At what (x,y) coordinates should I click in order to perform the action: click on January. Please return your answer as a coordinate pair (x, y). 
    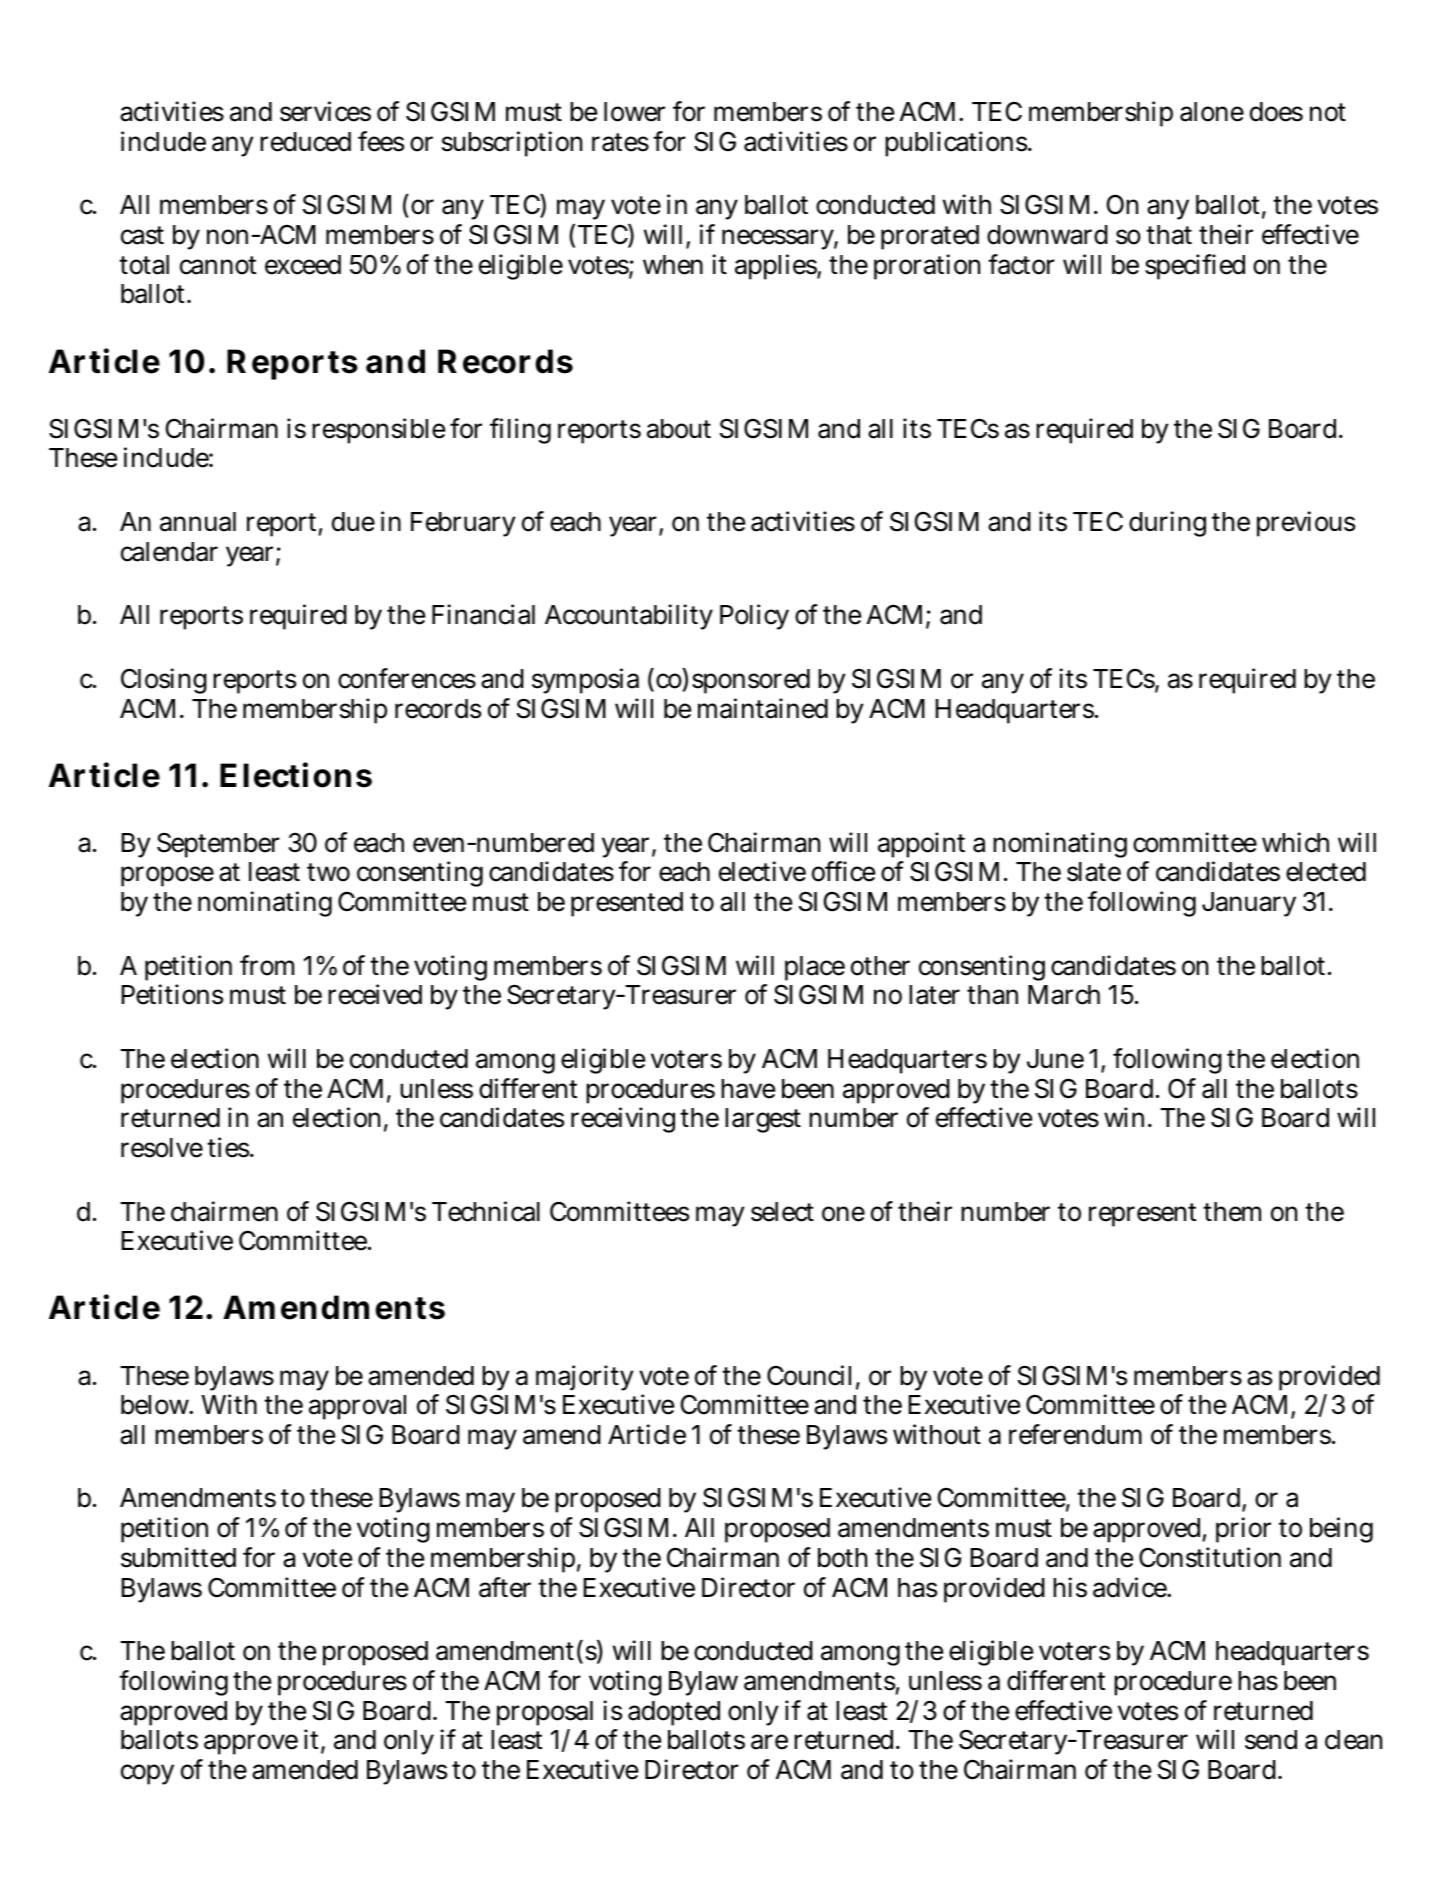
    Looking at the image, I should click on (1249, 904).
